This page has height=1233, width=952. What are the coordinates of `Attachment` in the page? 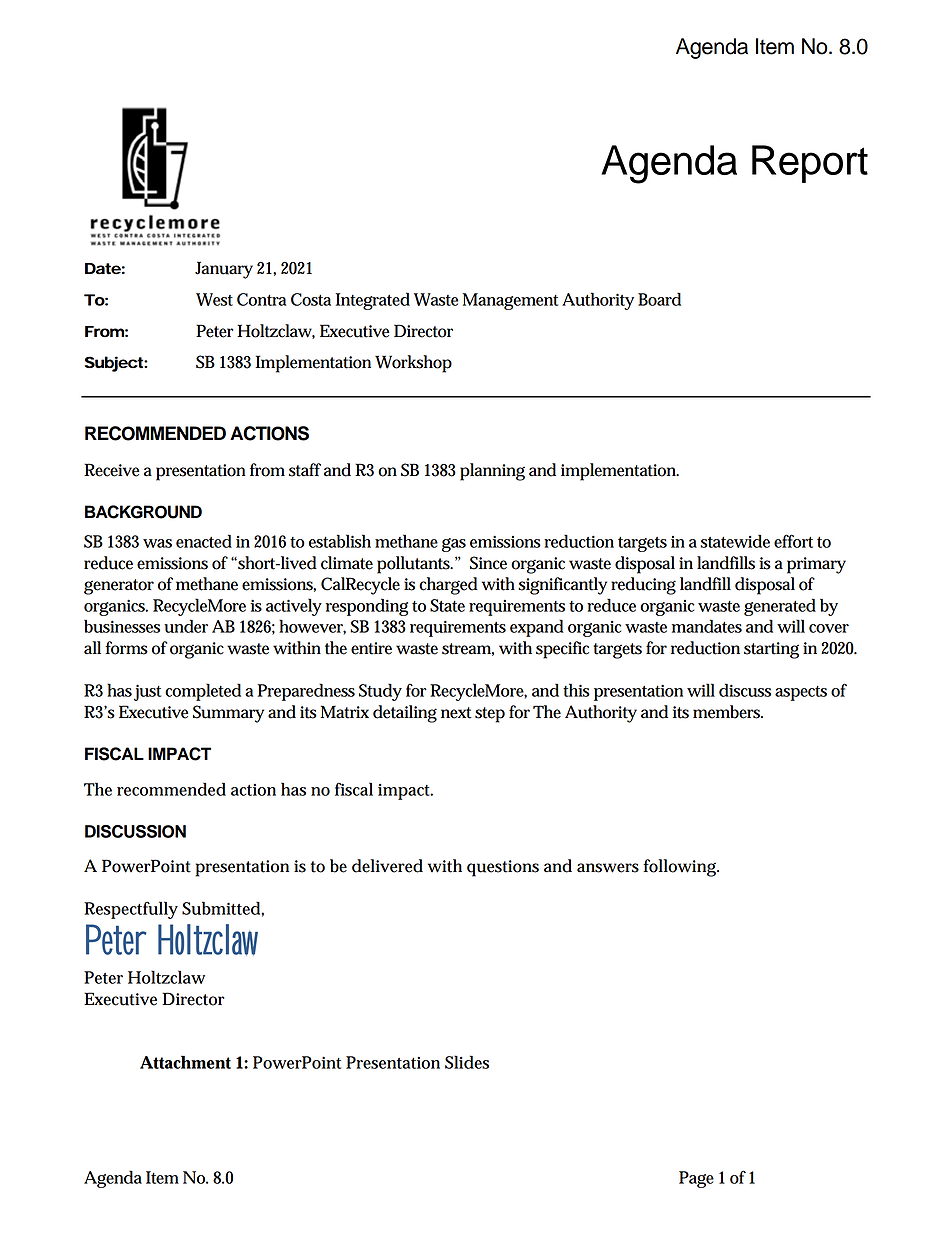 It's located at (185, 1062).
